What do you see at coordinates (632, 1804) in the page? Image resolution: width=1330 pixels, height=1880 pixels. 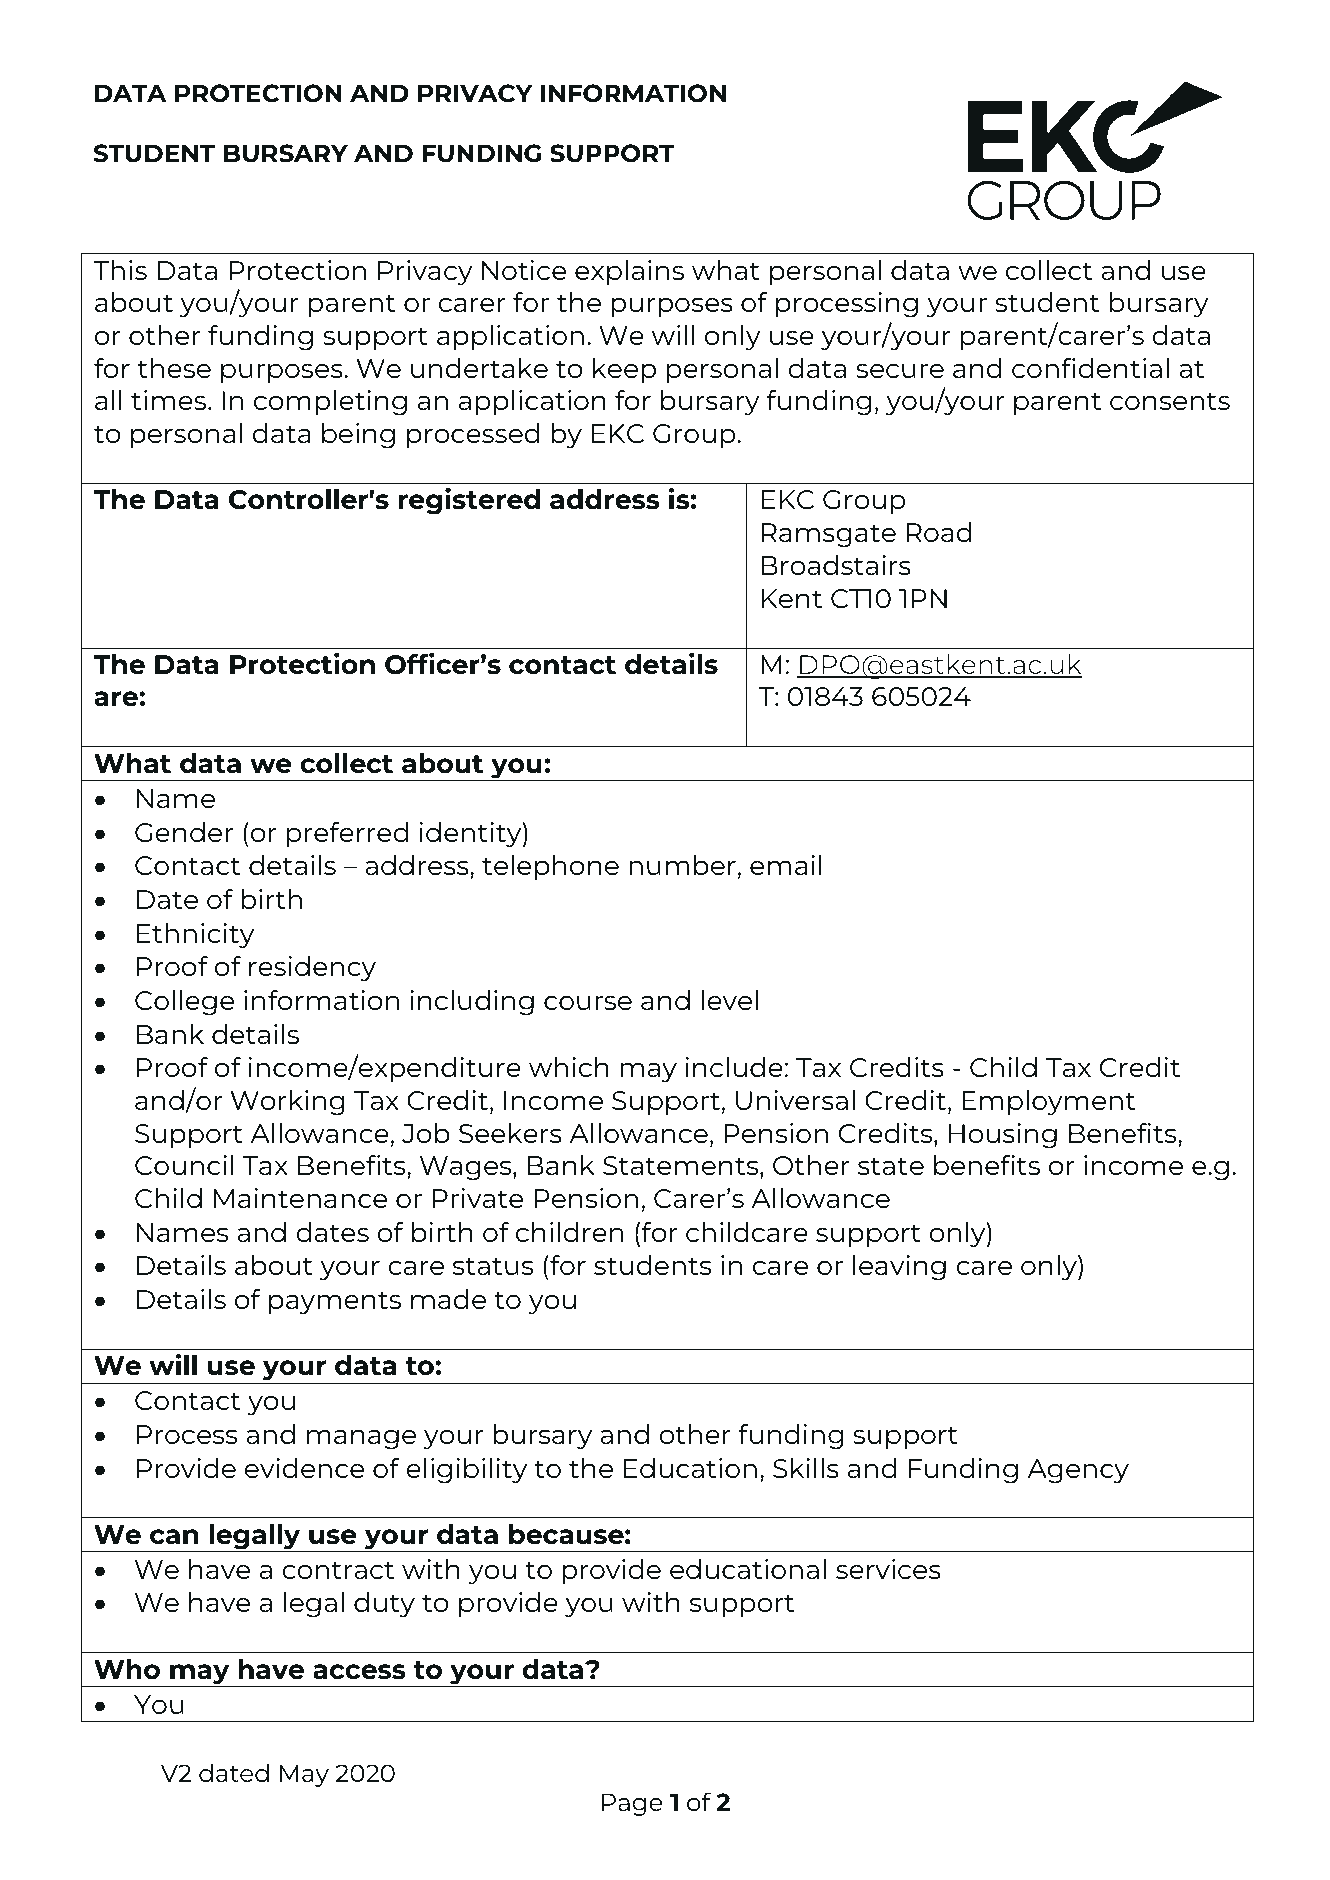 I see `Page` at bounding box center [632, 1804].
